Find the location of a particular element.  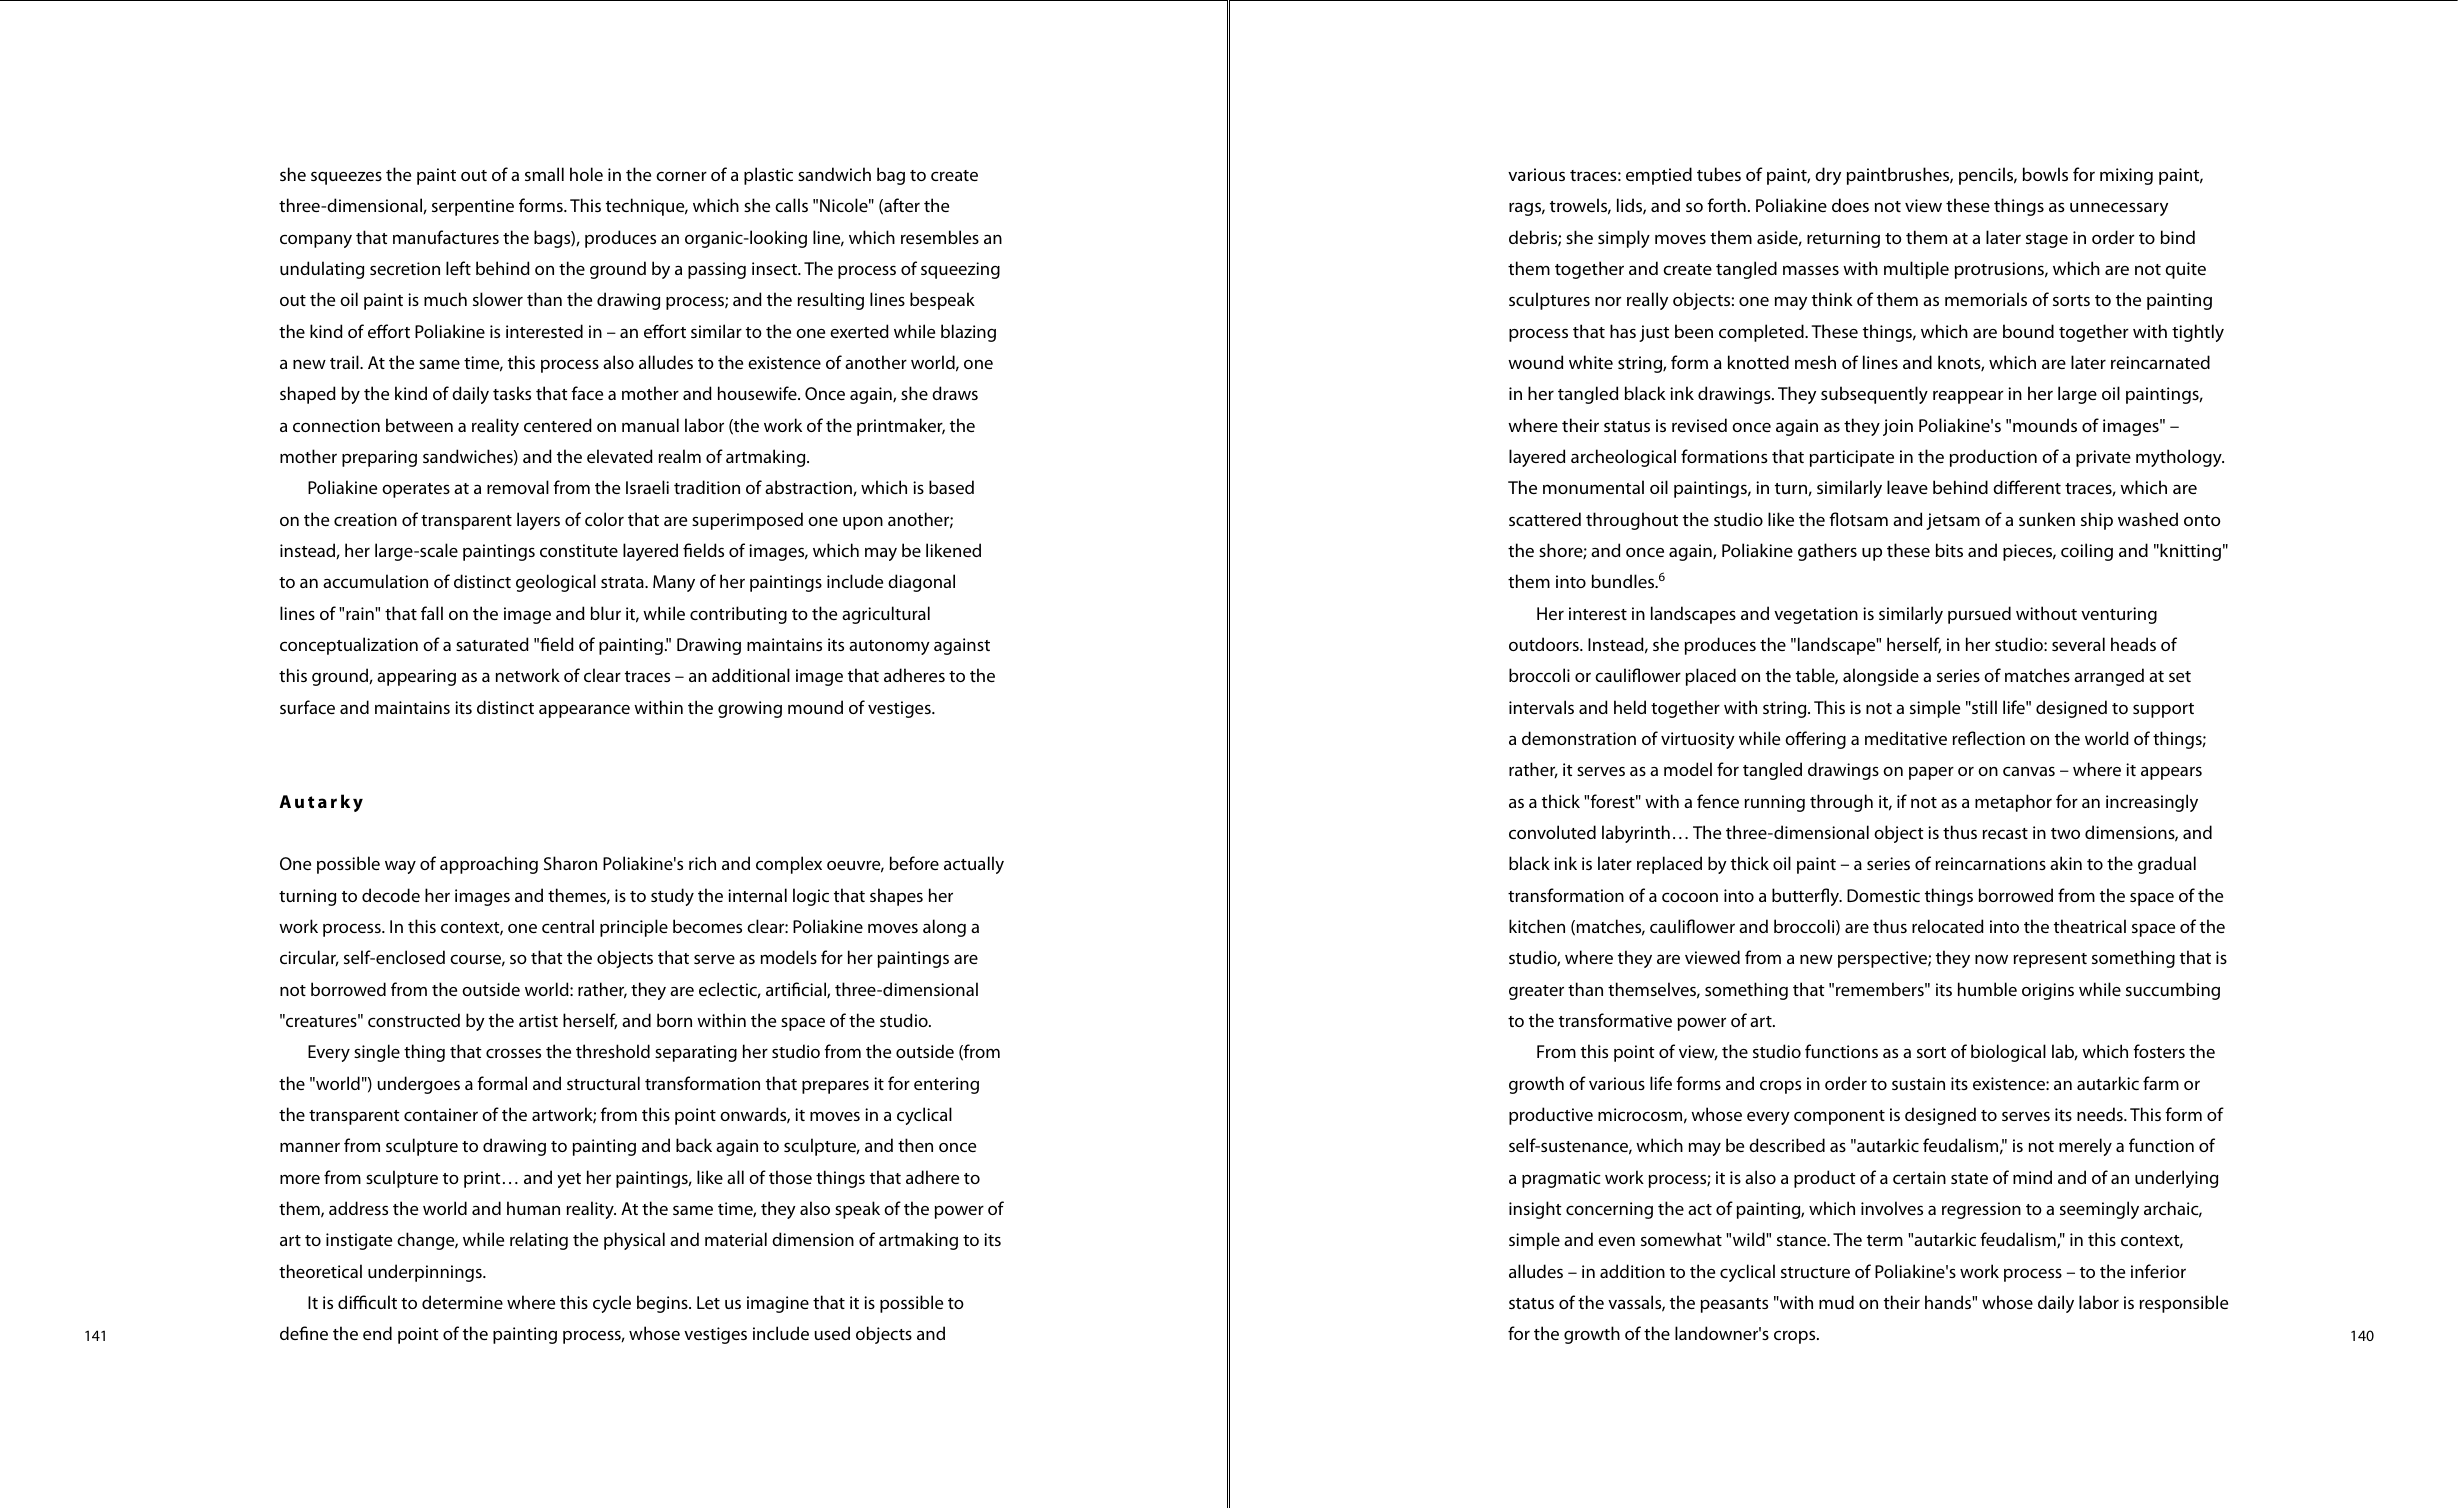

diagonal is located at coordinates (921, 583).
